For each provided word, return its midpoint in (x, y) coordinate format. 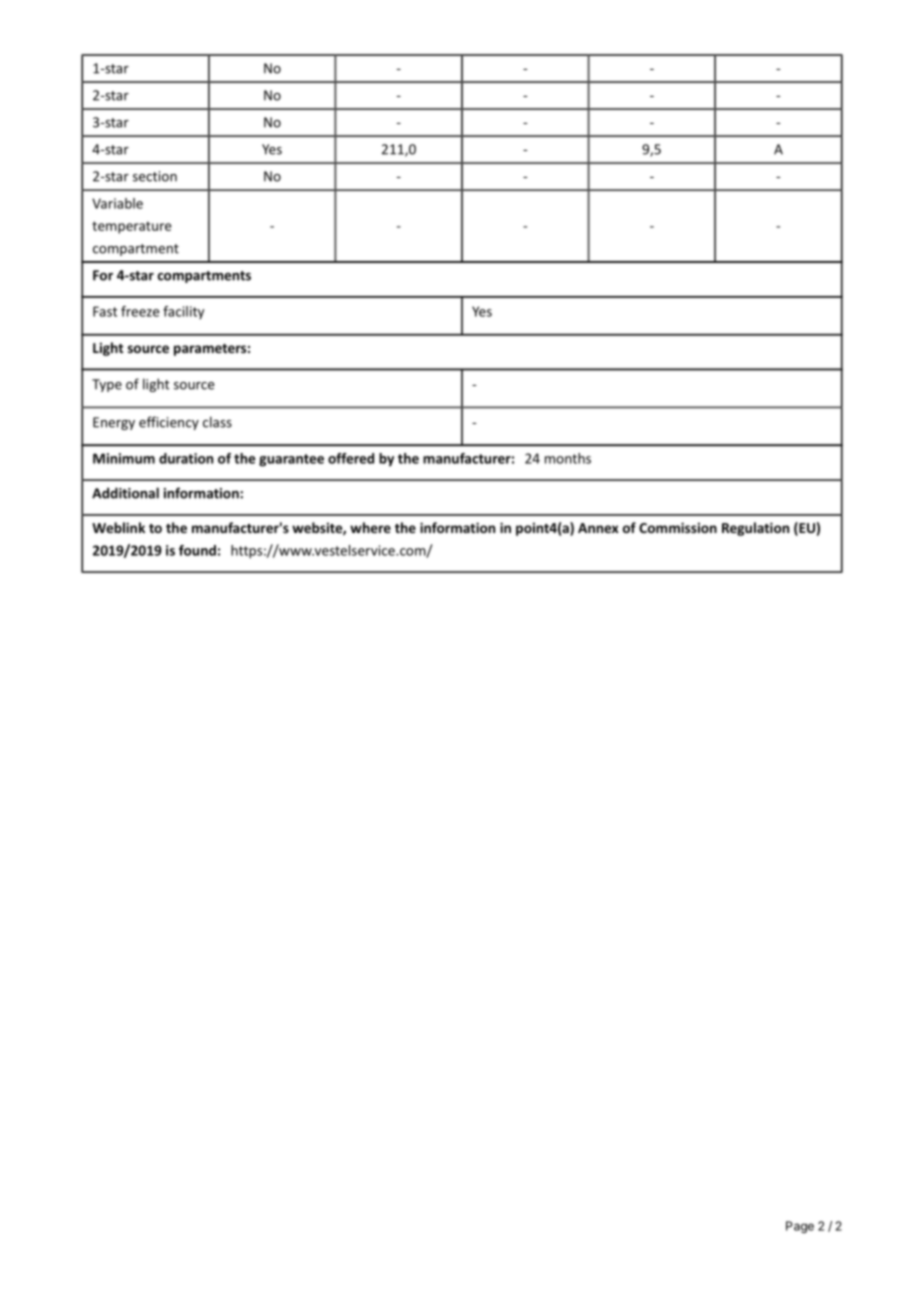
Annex (598, 528)
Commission (678, 527)
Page (800, 1227)
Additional (125, 493)
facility (183, 312)
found (197, 550)
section (155, 176)
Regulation (755, 529)
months (568, 458)
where (370, 527)
